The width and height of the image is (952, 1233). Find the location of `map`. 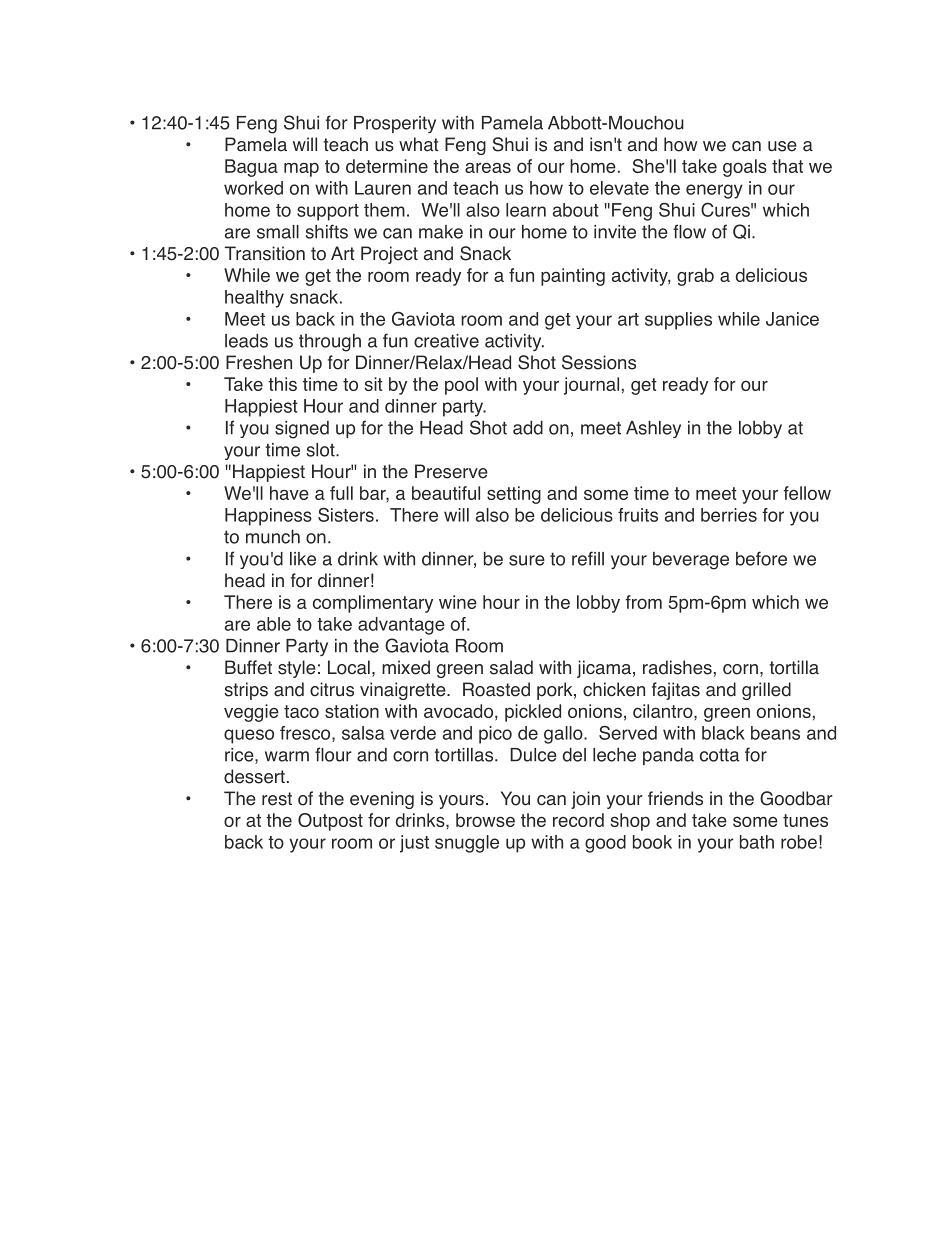

map is located at coordinates (301, 170).
